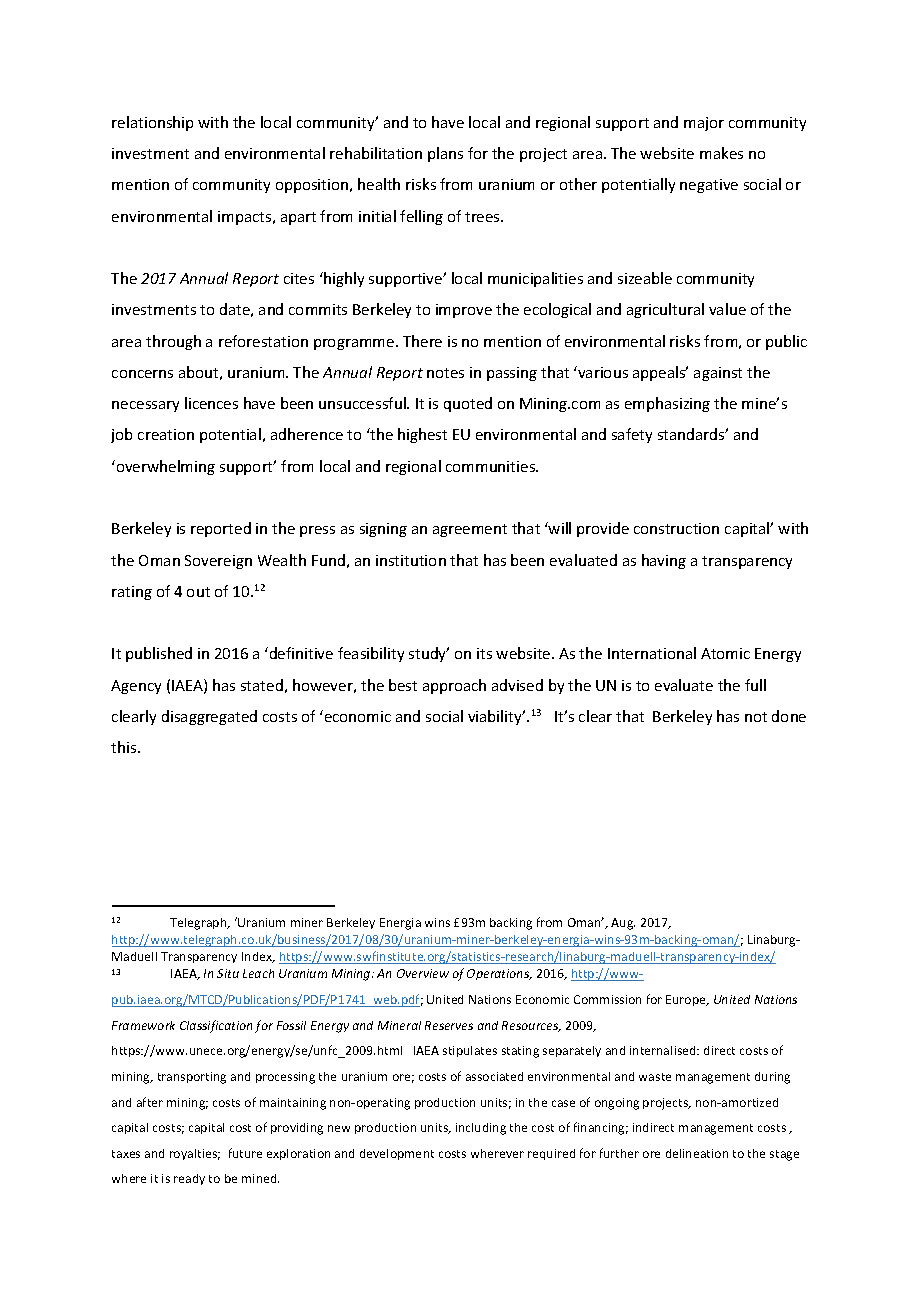  Describe the element at coordinates (789, 716) in the screenshot. I see `done` at that location.
